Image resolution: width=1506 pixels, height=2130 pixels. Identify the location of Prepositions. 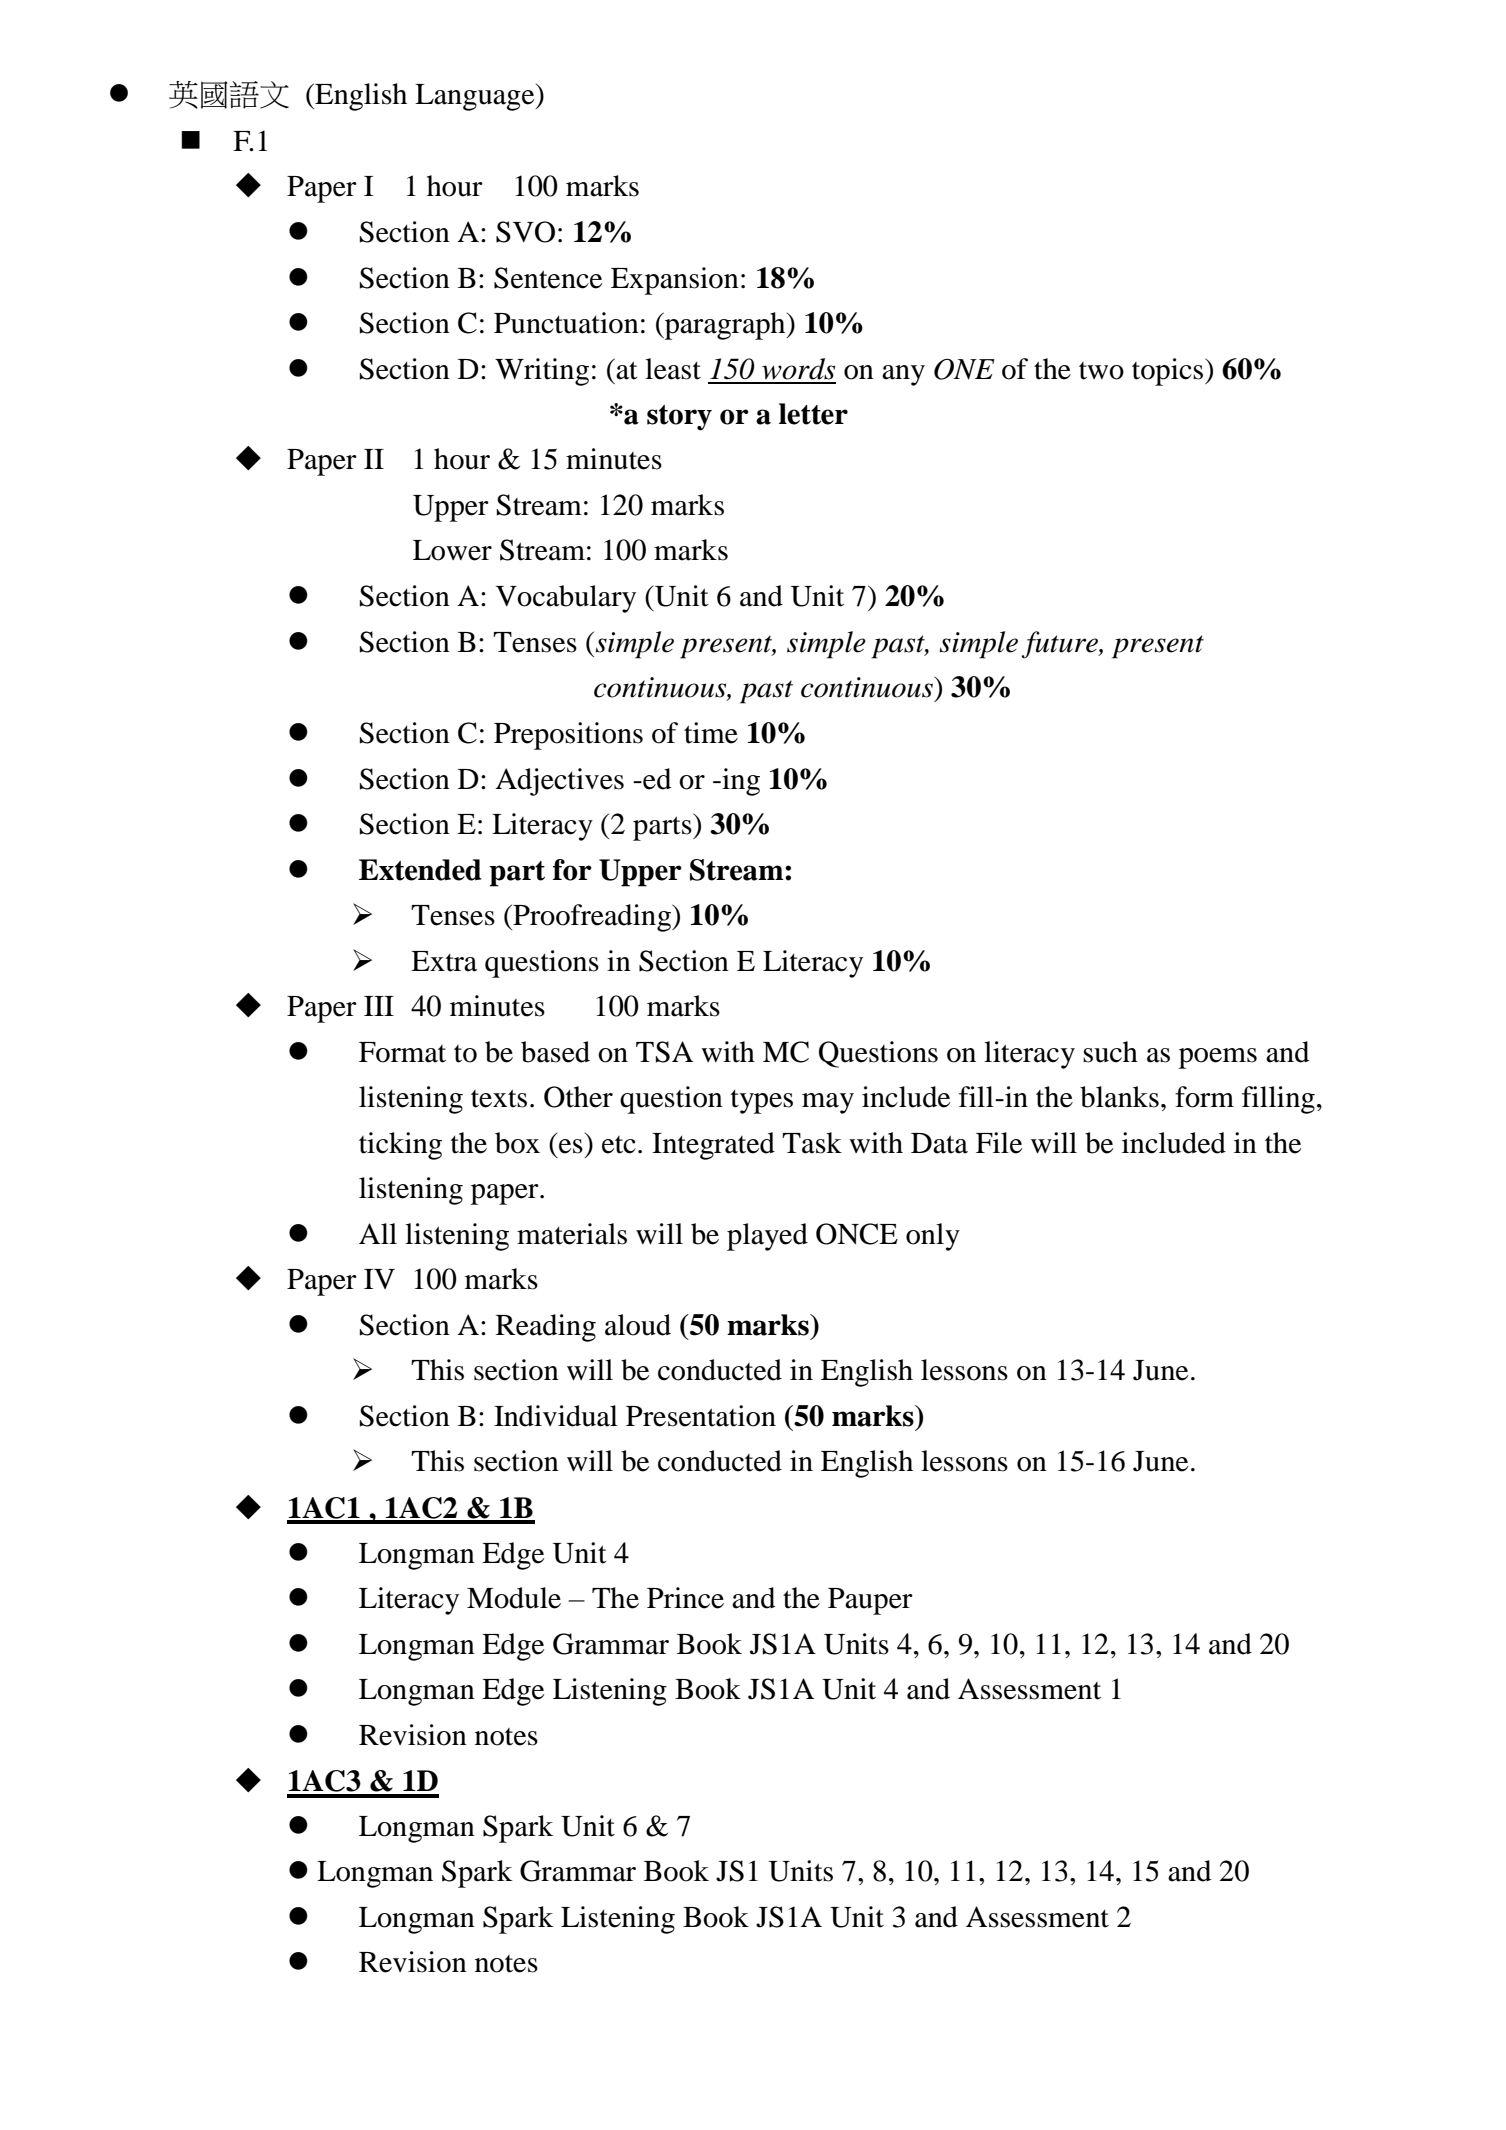
(568, 736).
